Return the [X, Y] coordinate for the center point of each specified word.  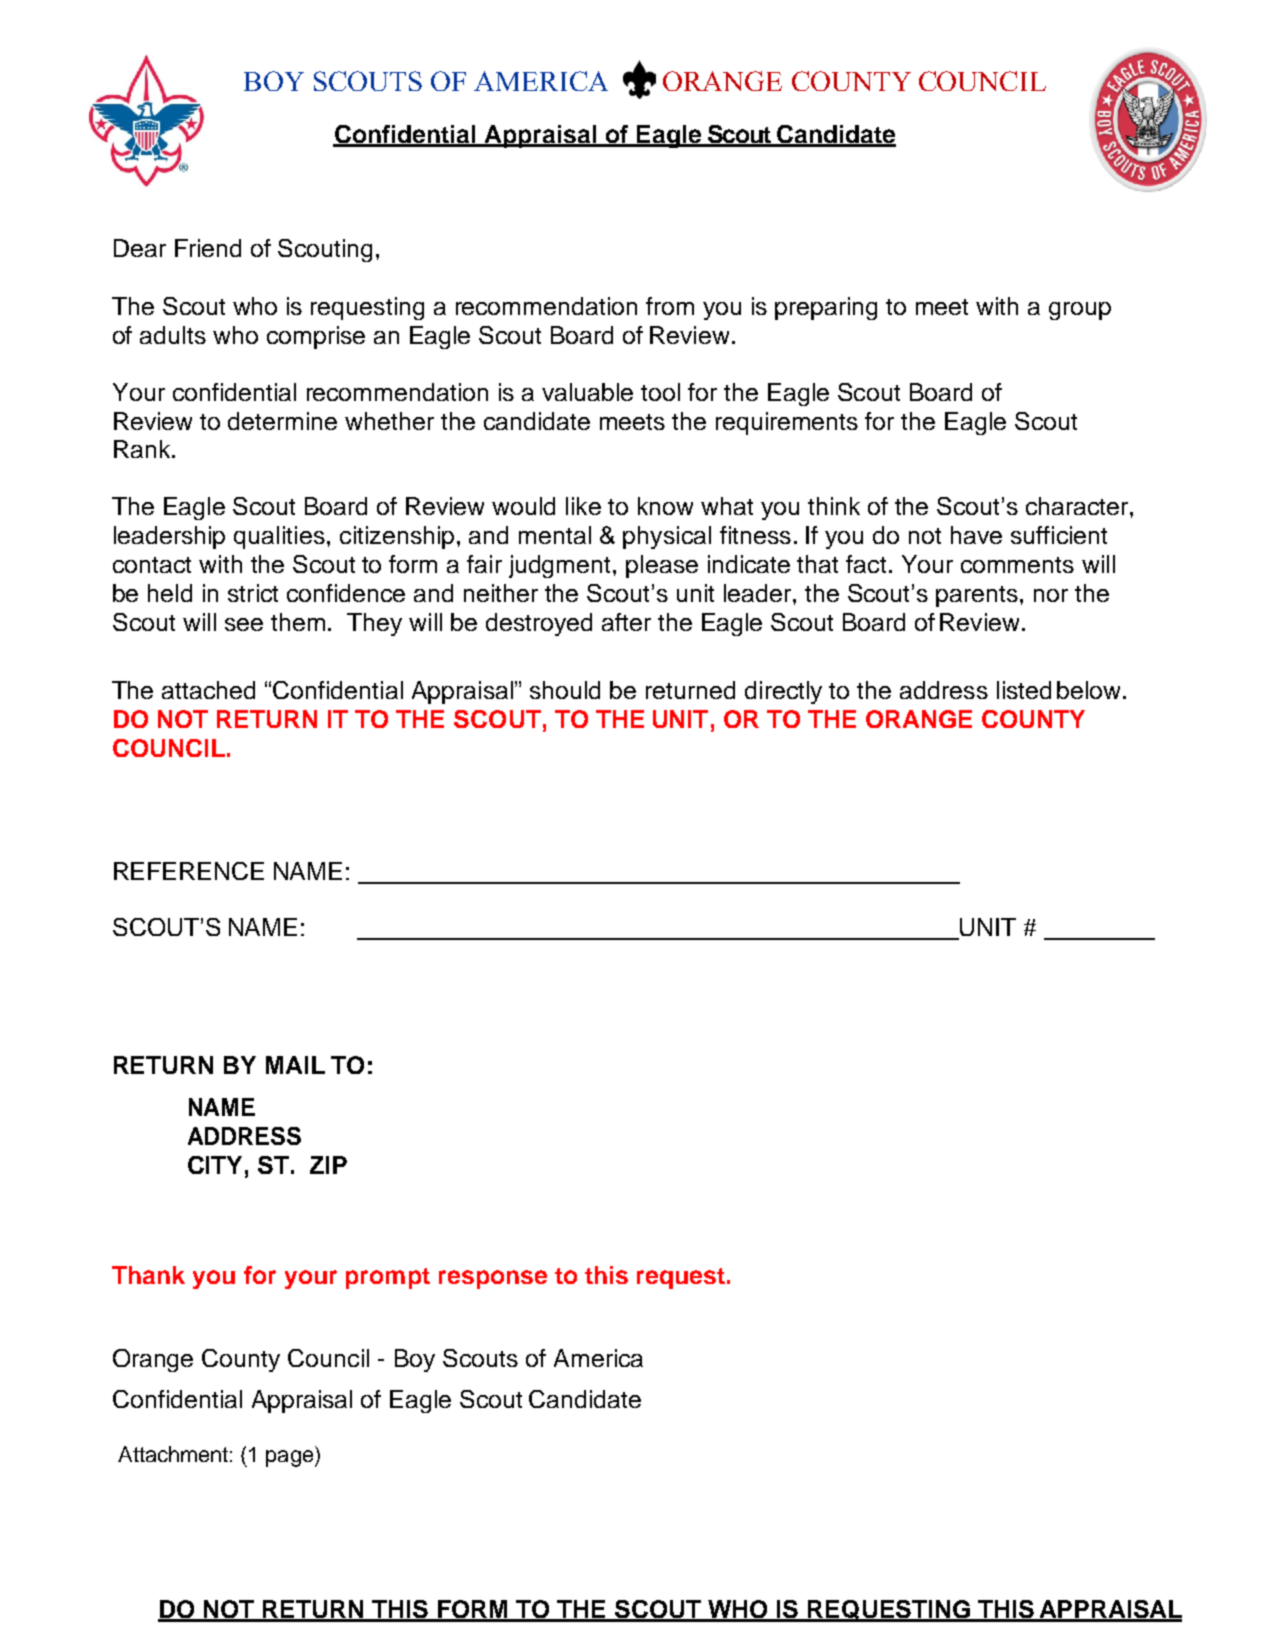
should [565, 690]
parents [977, 596]
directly [783, 692]
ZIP [328, 1165]
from [670, 306]
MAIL [295, 1065]
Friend [208, 248]
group [1080, 311]
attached [208, 690]
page [291, 1458]
